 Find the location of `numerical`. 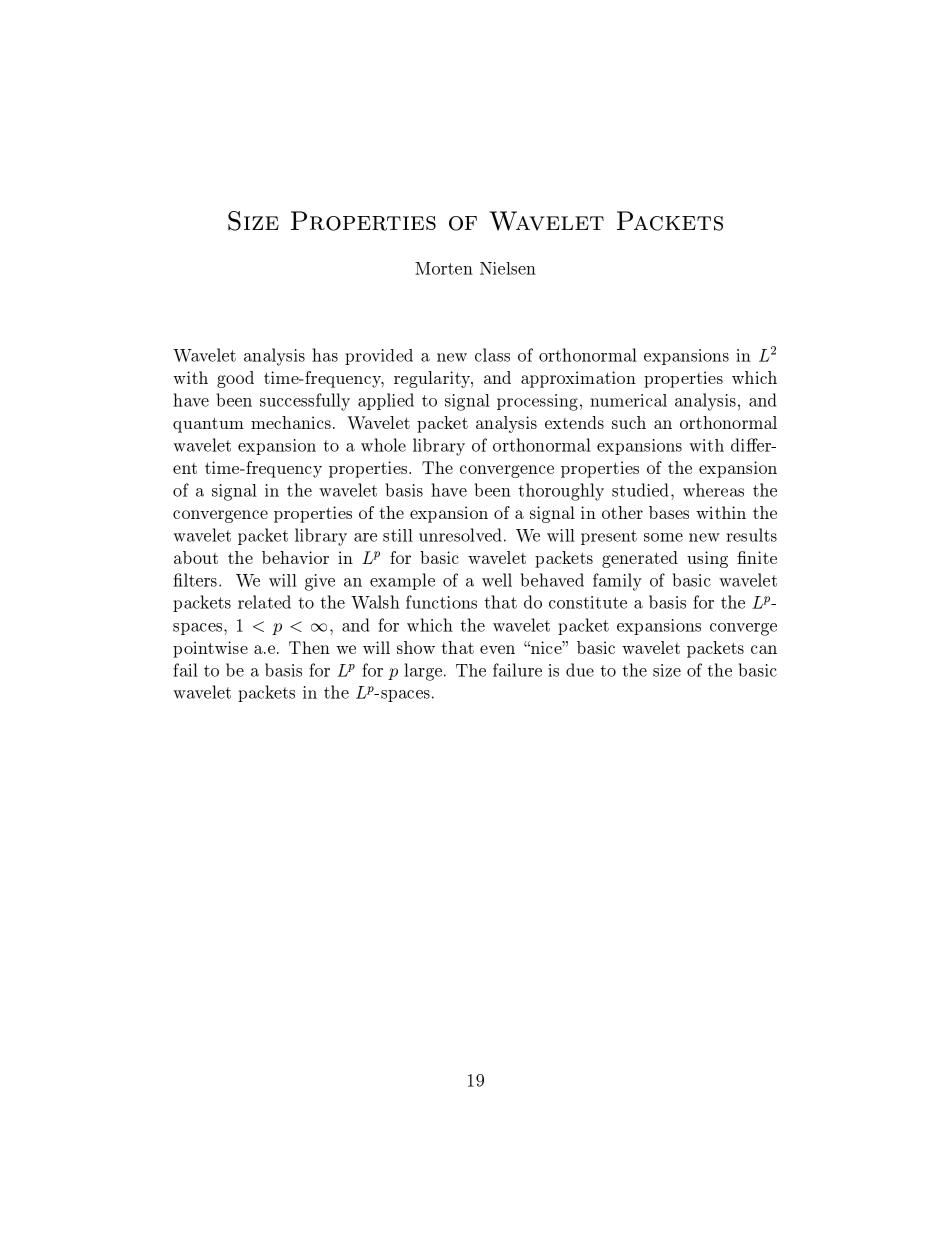

numerical is located at coordinates (628, 400).
